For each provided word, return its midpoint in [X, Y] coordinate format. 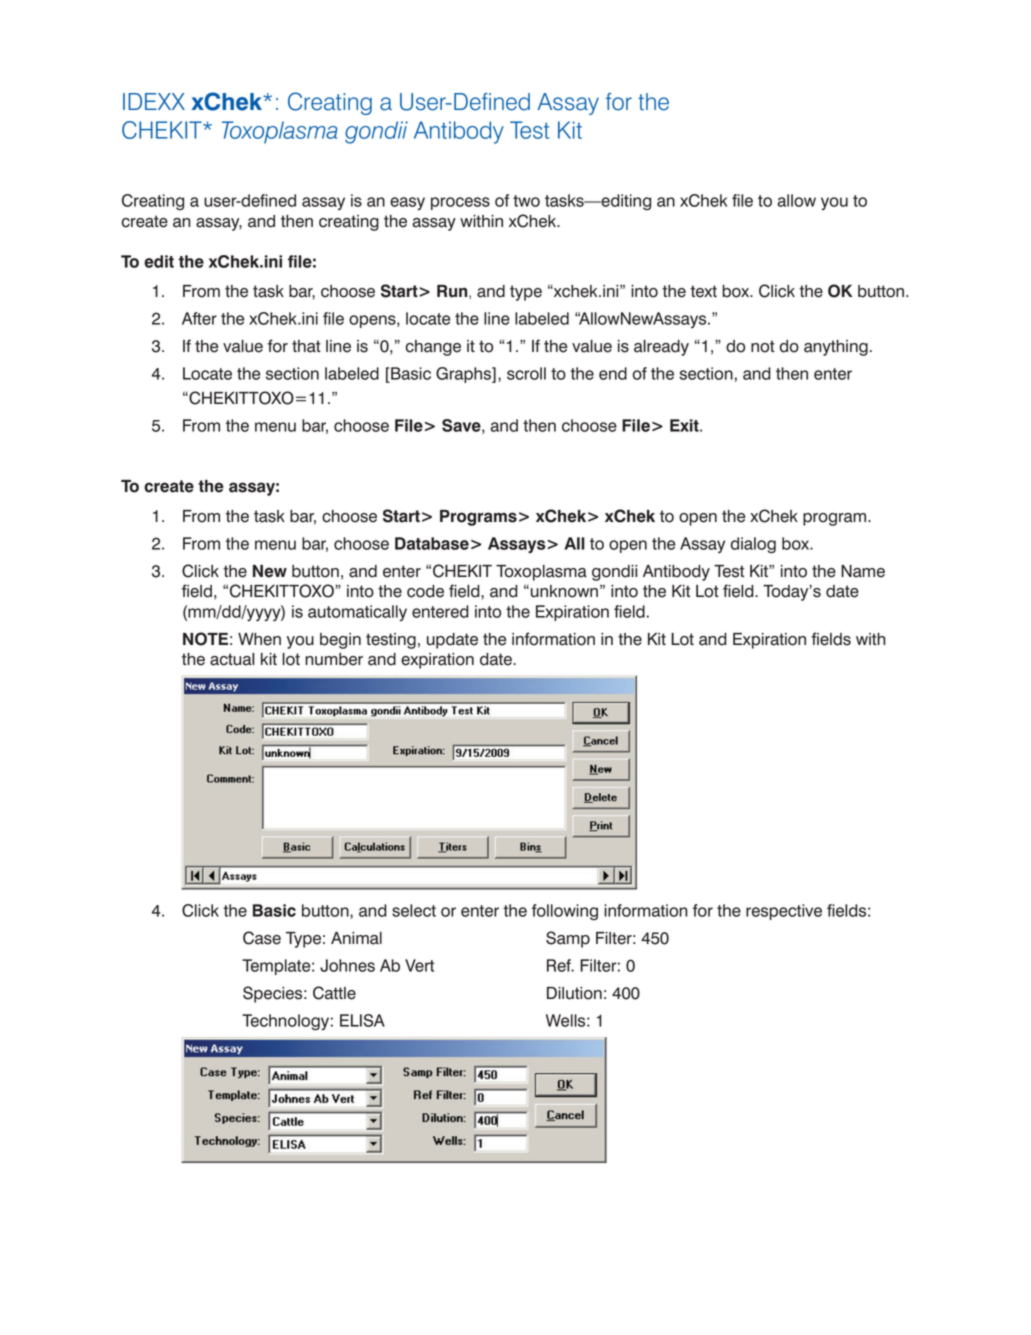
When [259, 639]
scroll [526, 373]
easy [407, 203]
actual [232, 659]
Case [262, 938]
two [526, 201]
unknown [564, 591]
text [703, 291]
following [565, 912]
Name [863, 571]
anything [836, 348]
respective [784, 912]
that [306, 346]
